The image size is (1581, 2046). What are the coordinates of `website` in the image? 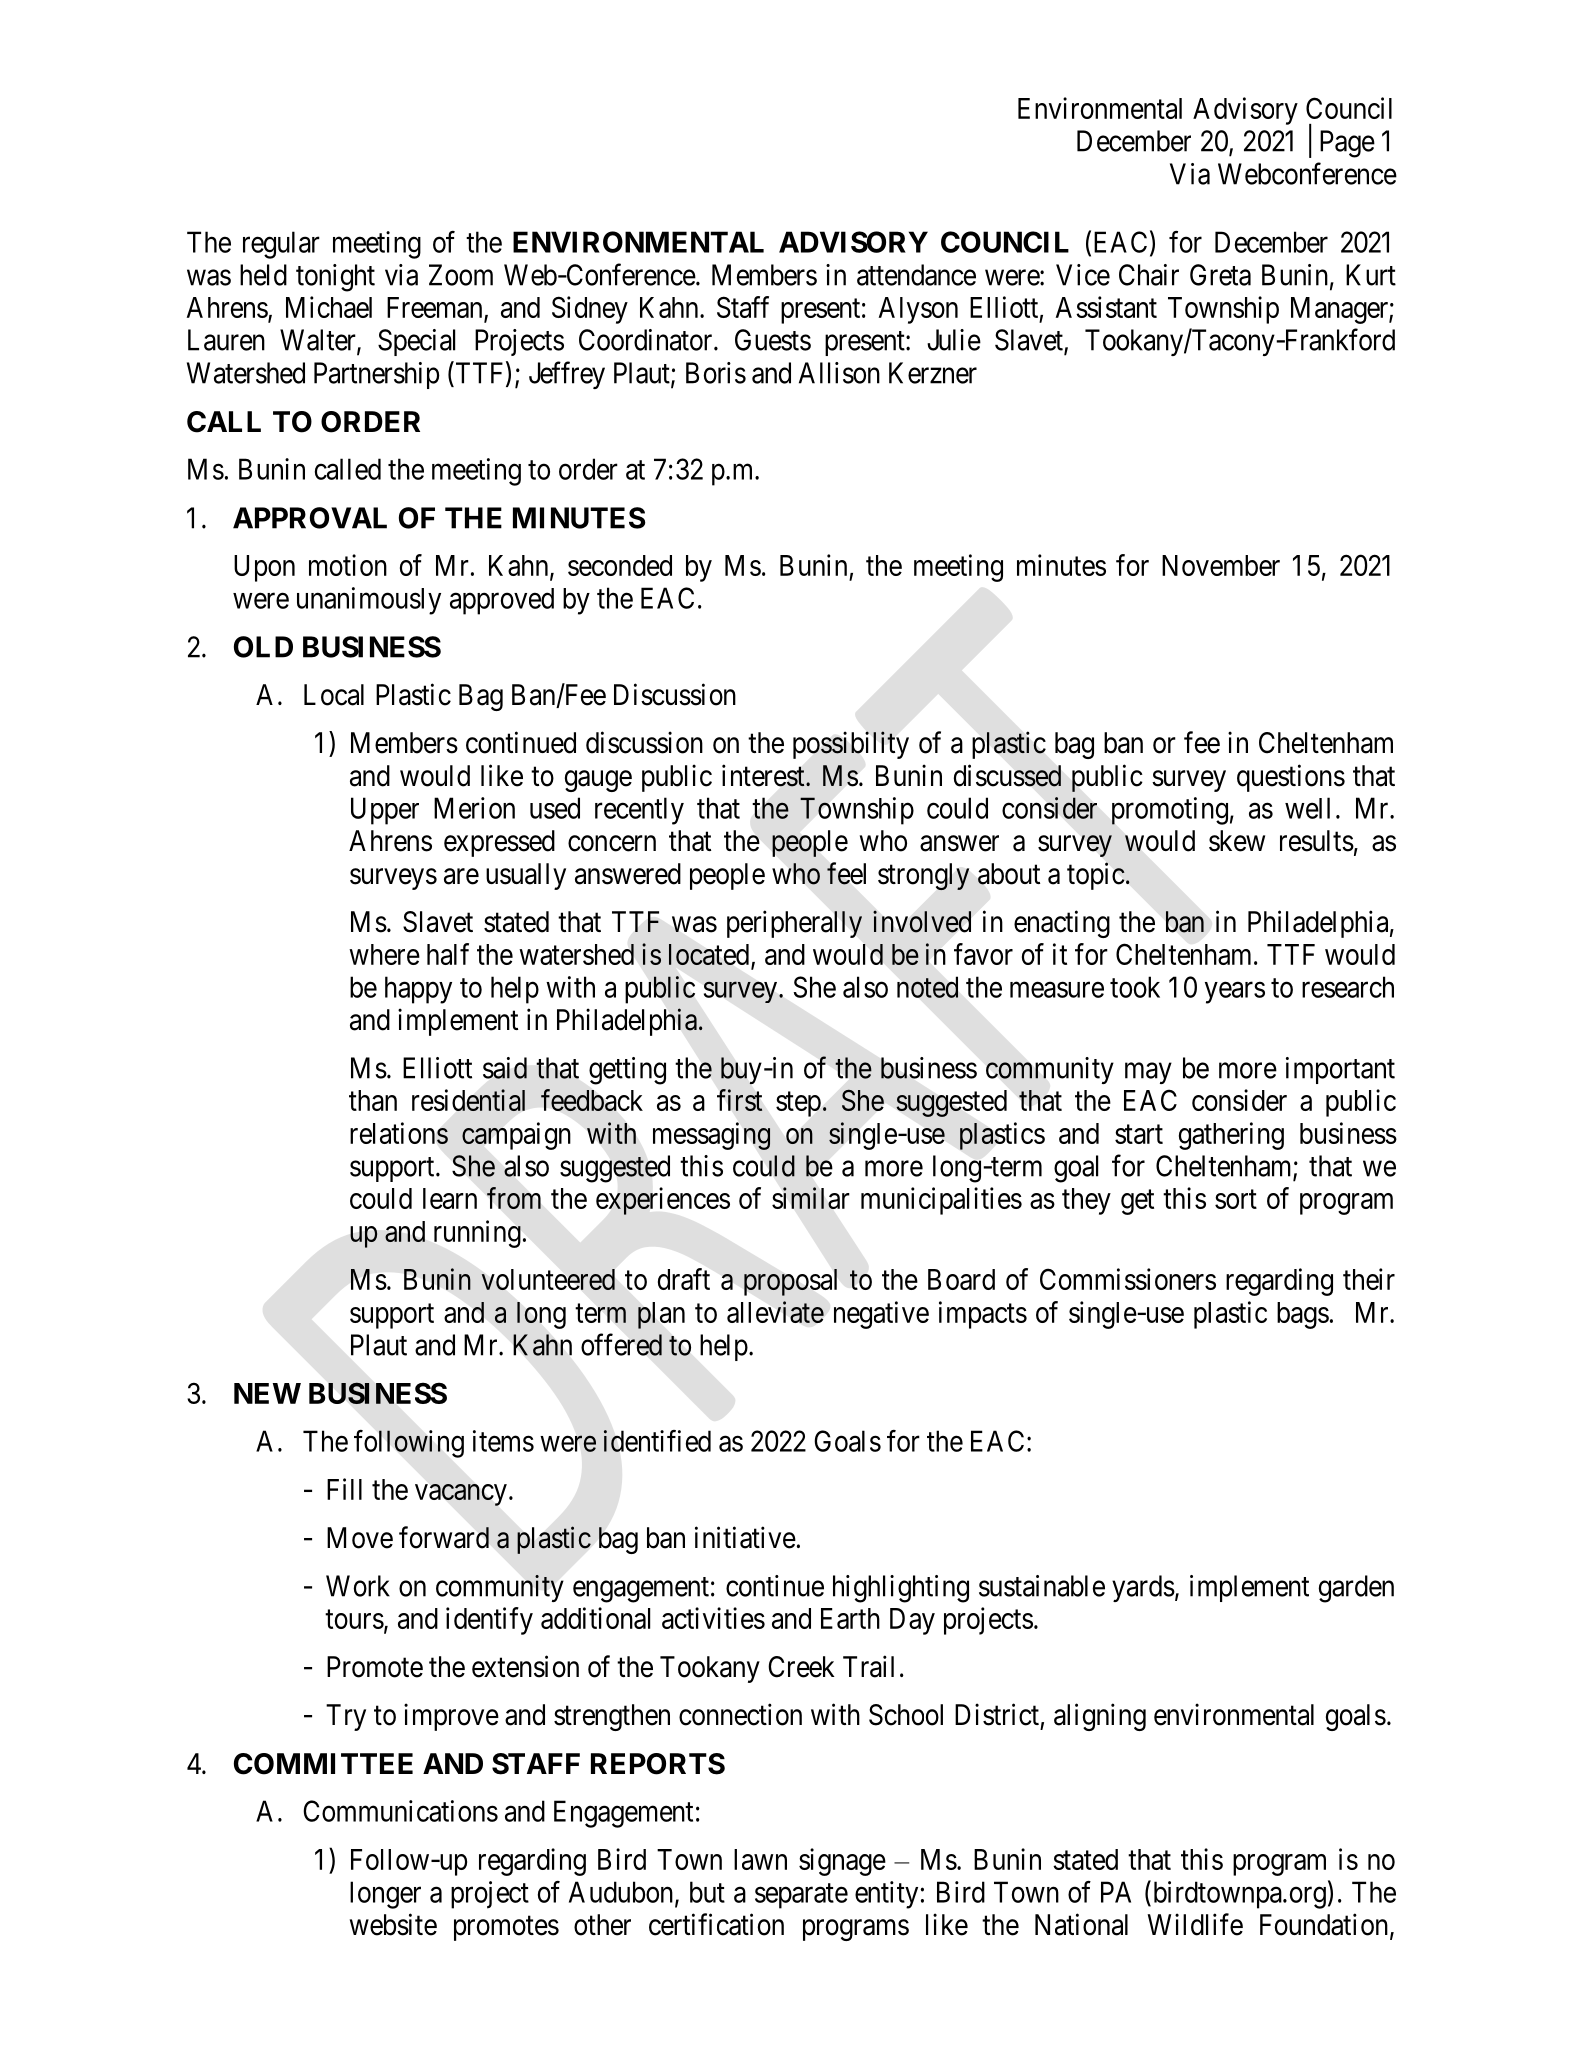 It's located at (393, 1924).
